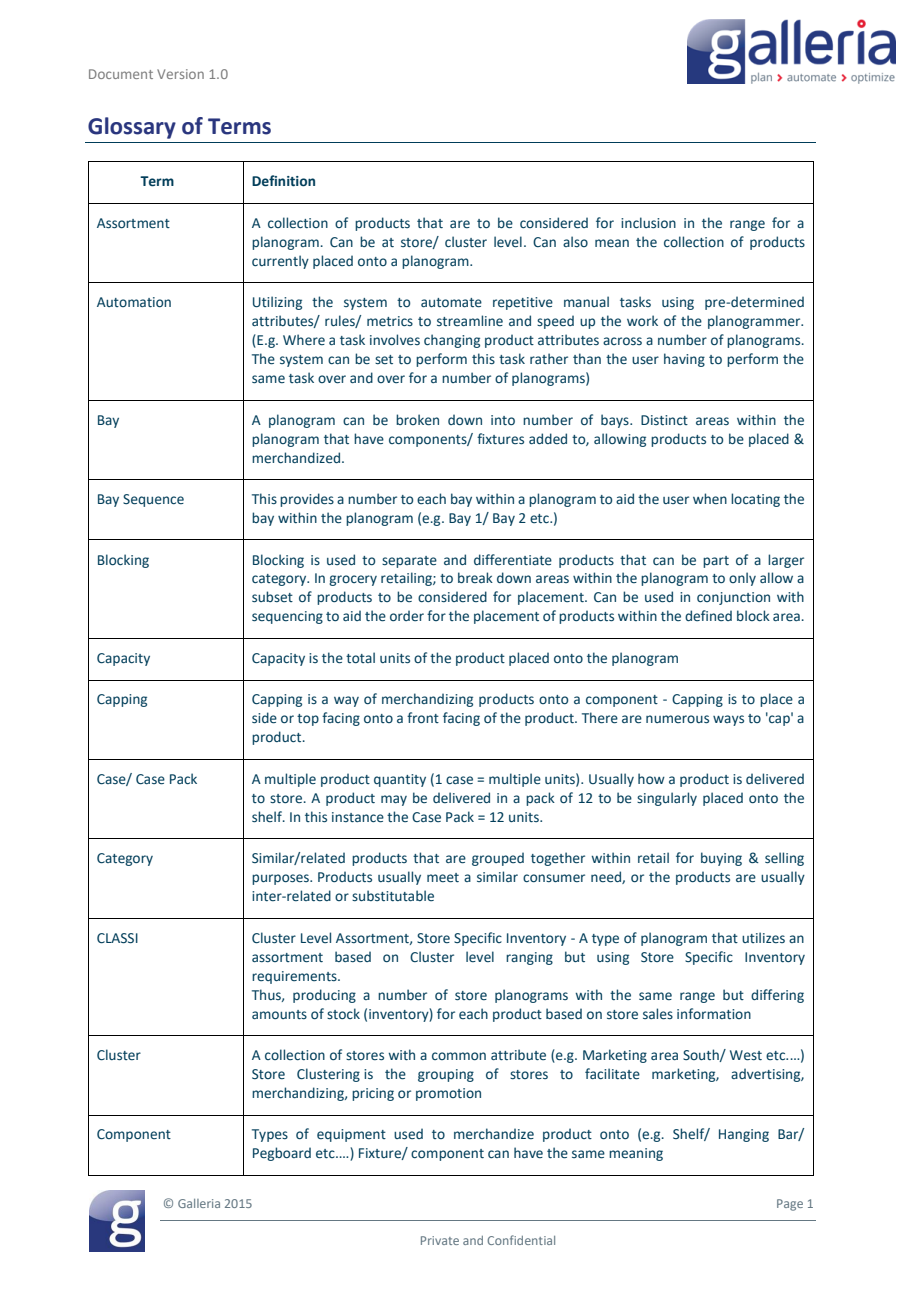 The image size is (924, 1308). Describe the element at coordinates (283, 181) in the image. I see `Definition` at that location.
